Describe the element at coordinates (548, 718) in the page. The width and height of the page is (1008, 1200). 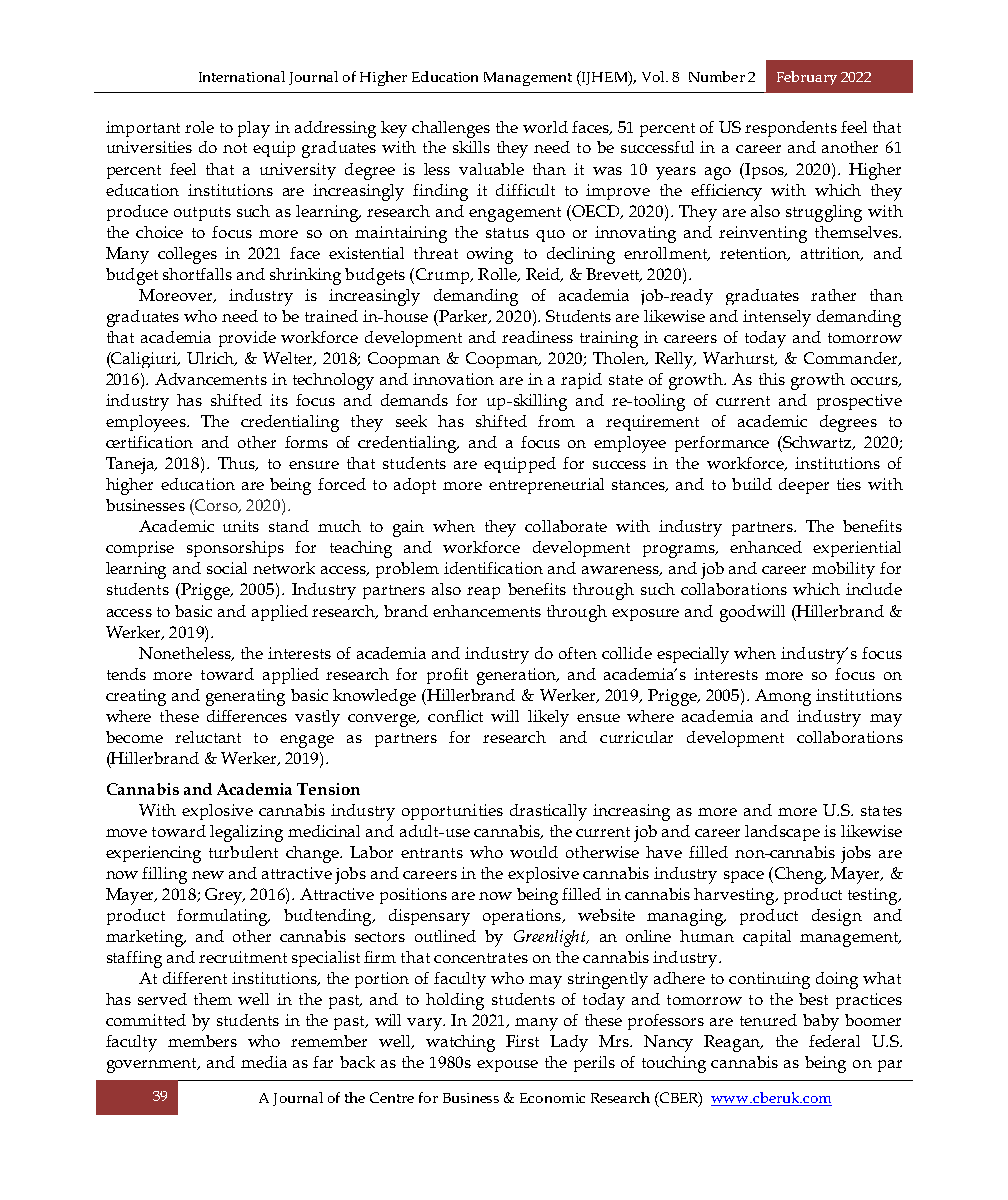
I see `likely` at that location.
